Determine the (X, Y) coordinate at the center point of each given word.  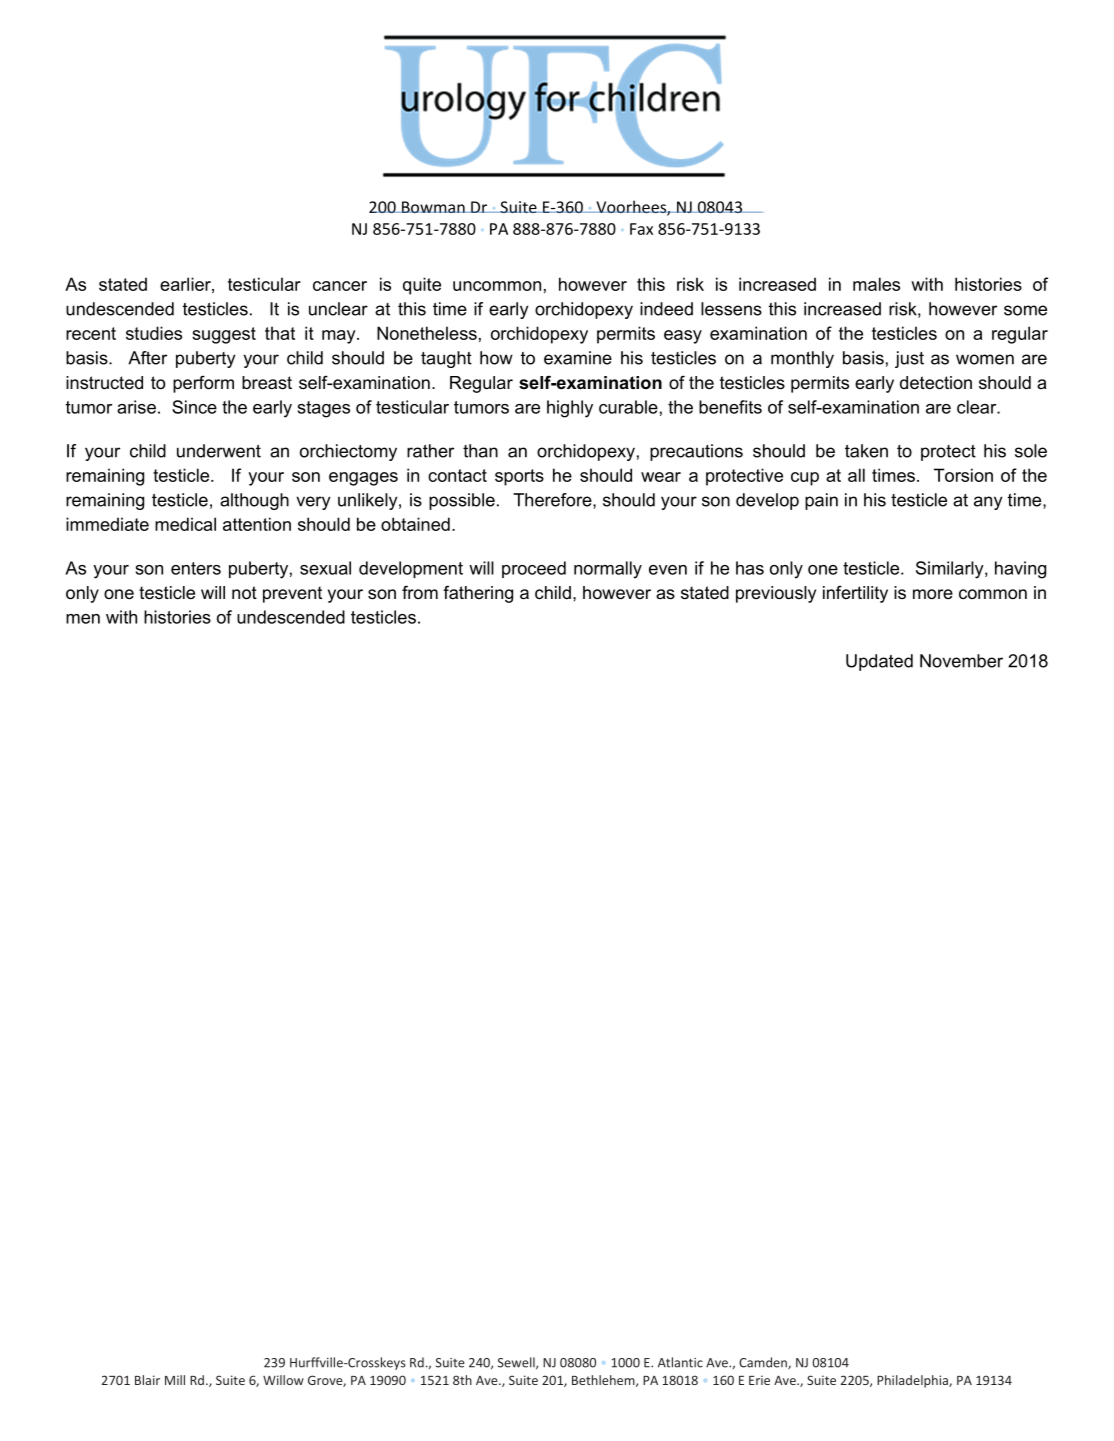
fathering (478, 594)
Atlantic (680, 1362)
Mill (175, 1380)
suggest (224, 335)
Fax (641, 229)
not (244, 593)
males (876, 284)
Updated (879, 662)
